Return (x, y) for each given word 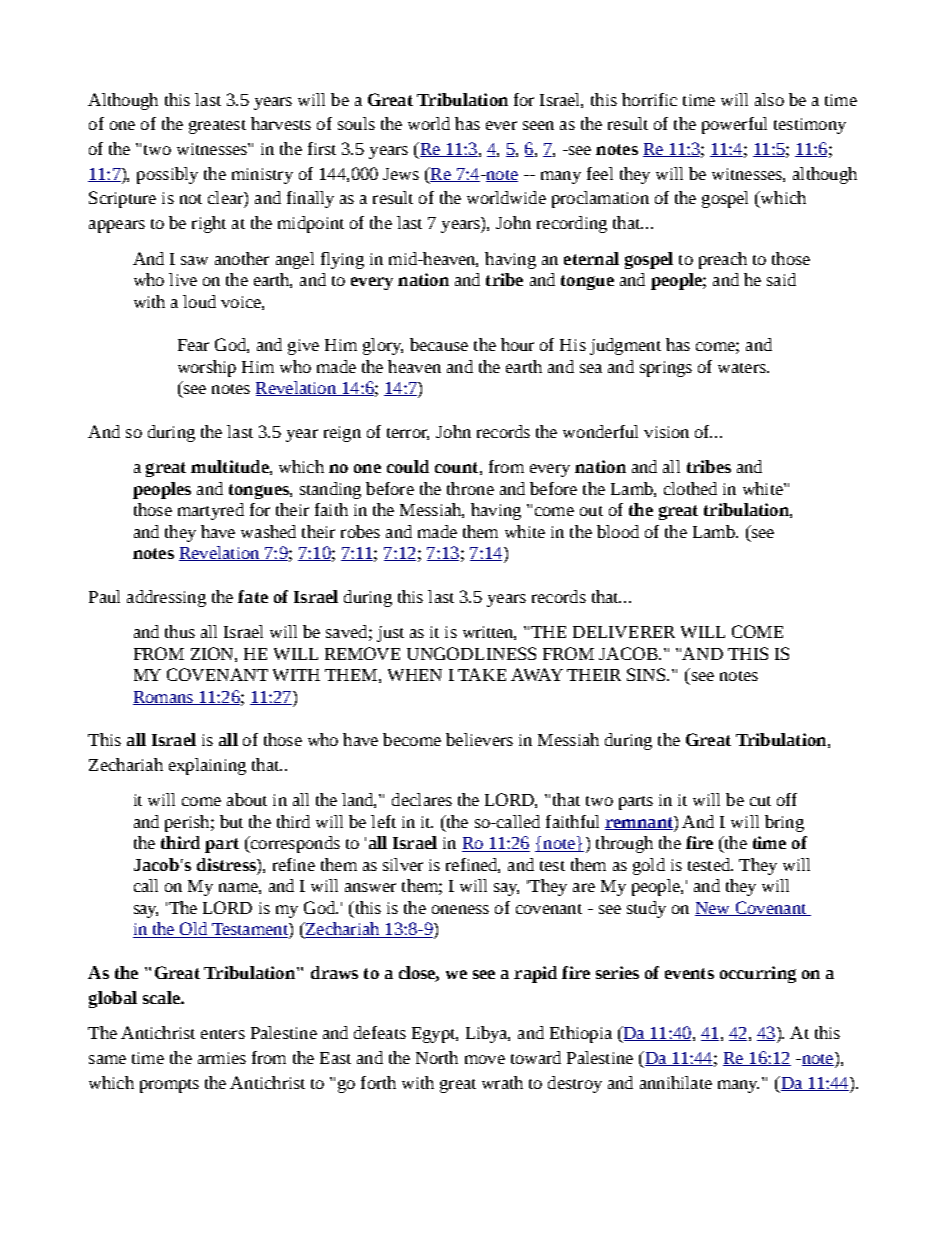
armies (222, 1058)
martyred (211, 511)
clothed (690, 488)
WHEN (415, 675)
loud (199, 301)
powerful (734, 125)
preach (723, 260)
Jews (401, 174)
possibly (167, 175)
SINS (648, 674)
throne (470, 488)
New (713, 909)
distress (227, 864)
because (439, 344)
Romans (164, 698)
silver (403, 864)
